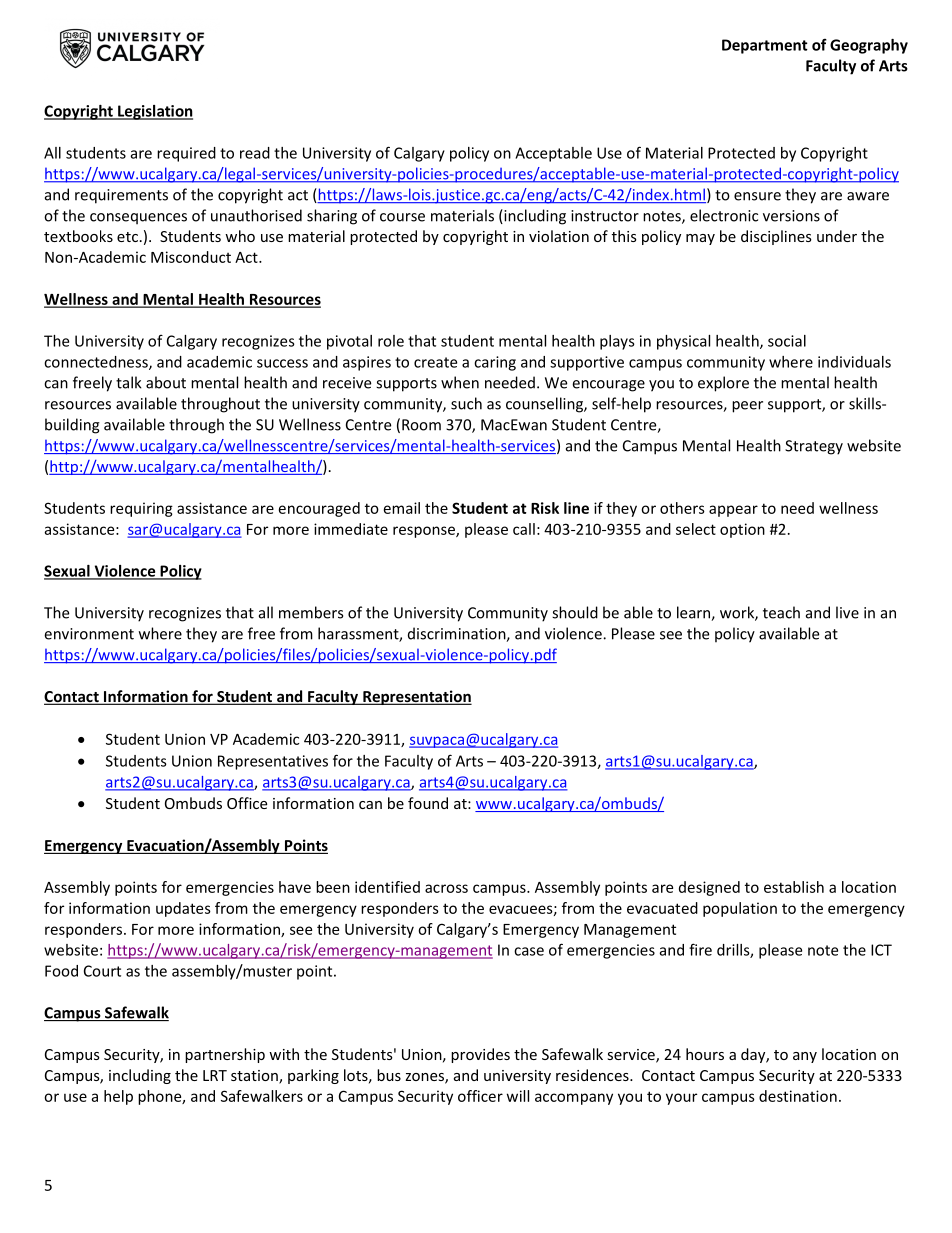  What do you see at coordinates (154, 112) in the image?
I see `Legislation` at bounding box center [154, 112].
